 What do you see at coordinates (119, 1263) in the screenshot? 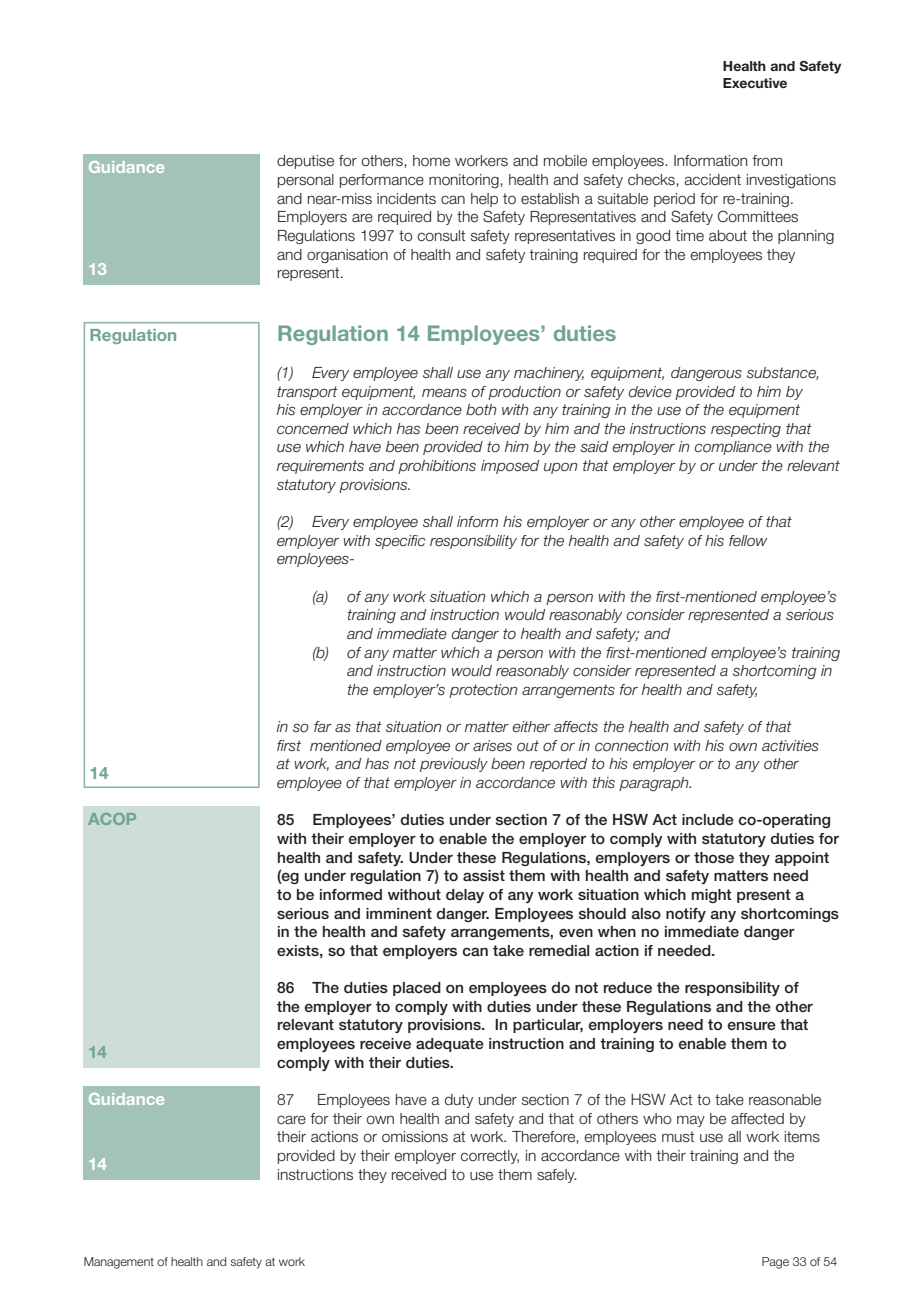
I see `Management` at bounding box center [119, 1263].
